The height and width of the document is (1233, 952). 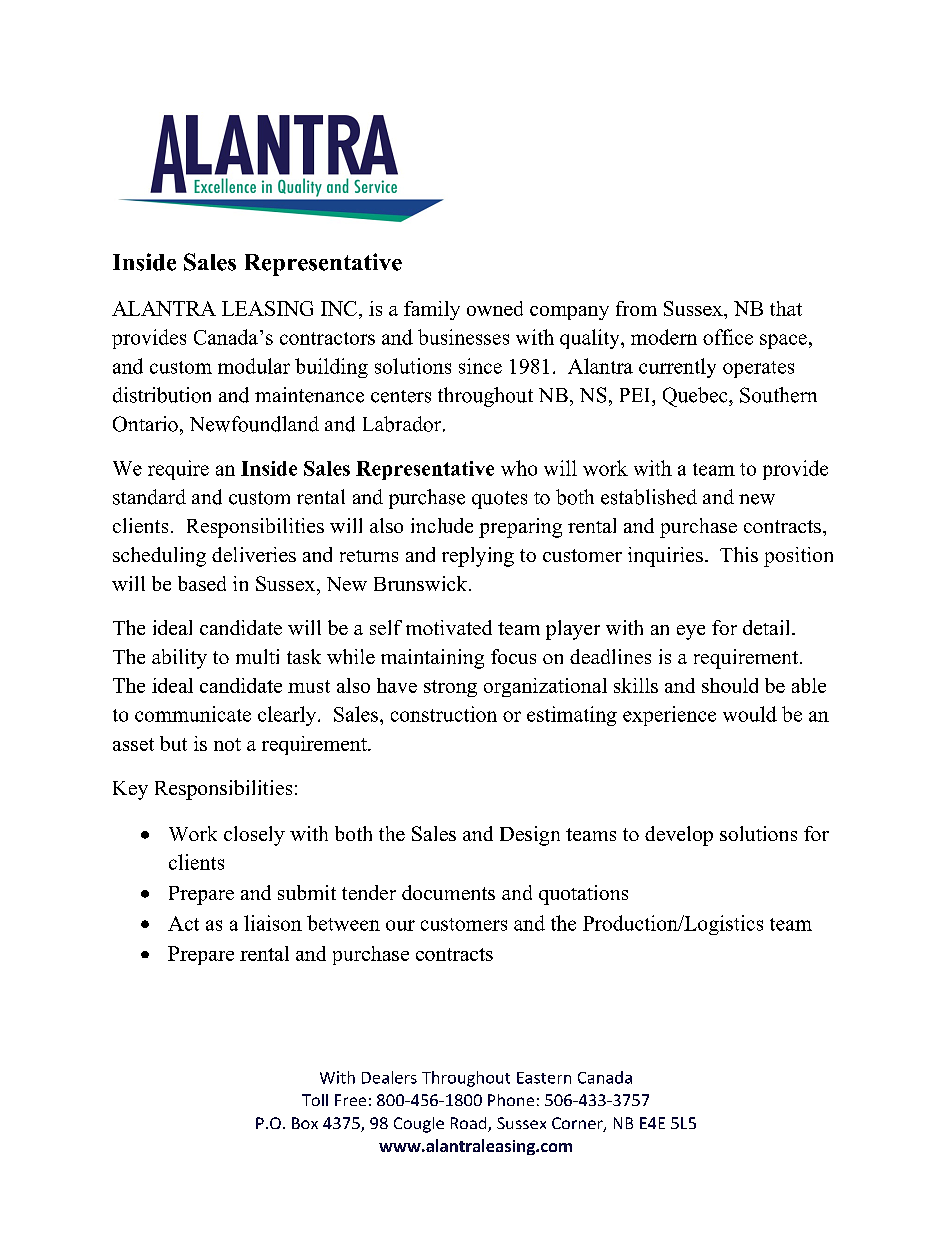 I want to click on businesses, so click(x=463, y=337).
